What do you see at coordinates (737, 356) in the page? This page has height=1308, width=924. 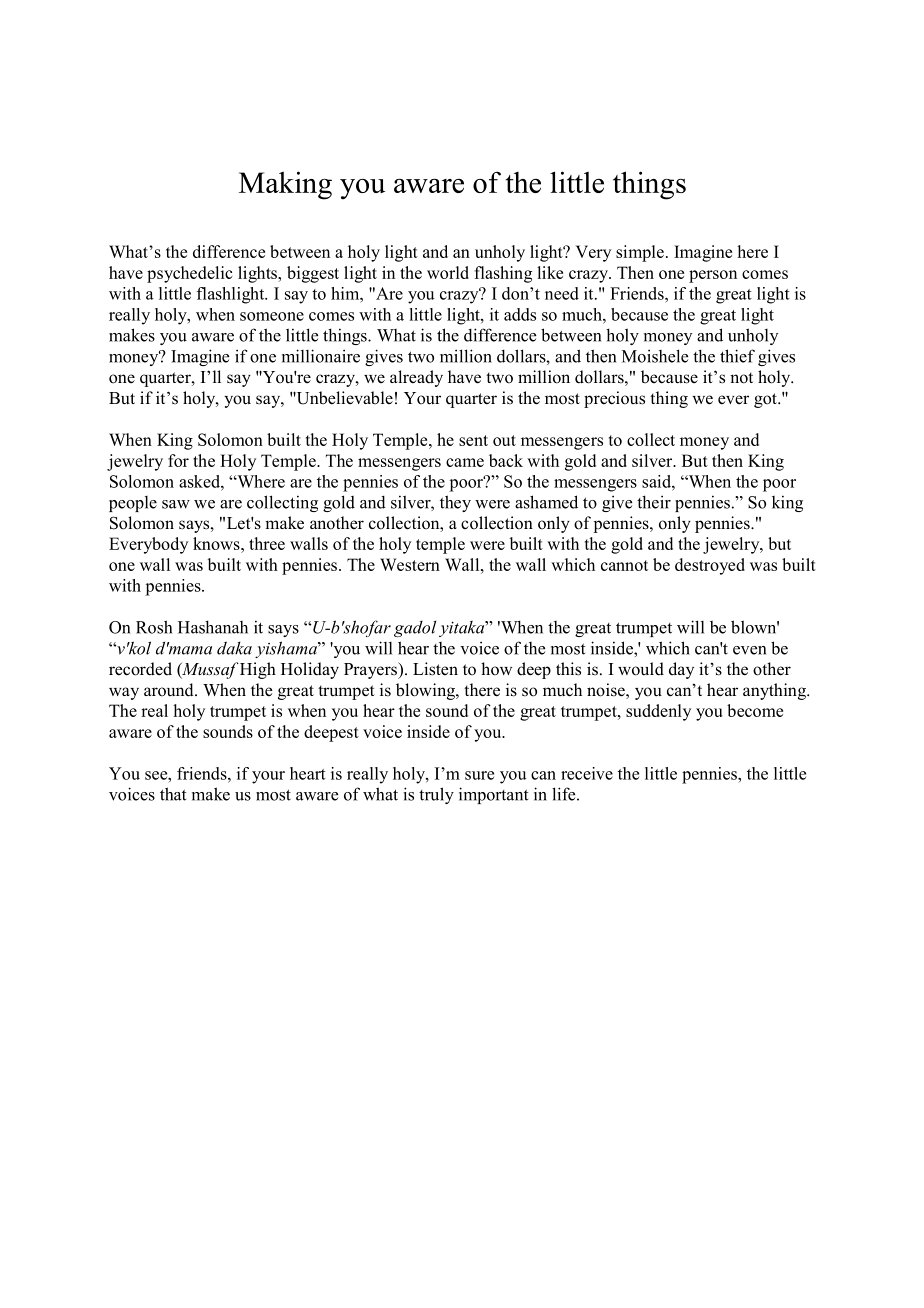 I see `thief` at bounding box center [737, 356].
